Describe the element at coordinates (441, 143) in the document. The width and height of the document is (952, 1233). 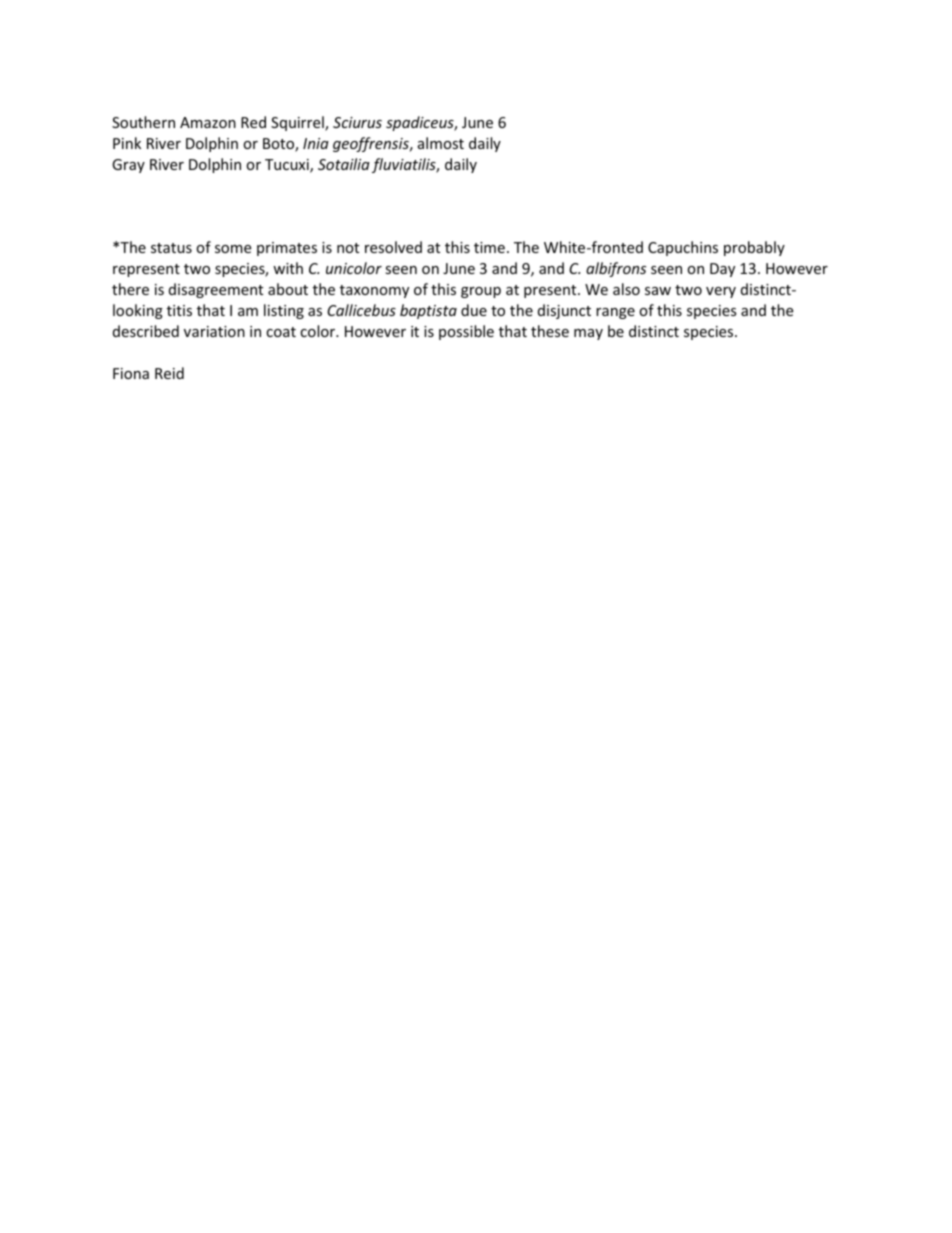
I see `almost` at that location.
